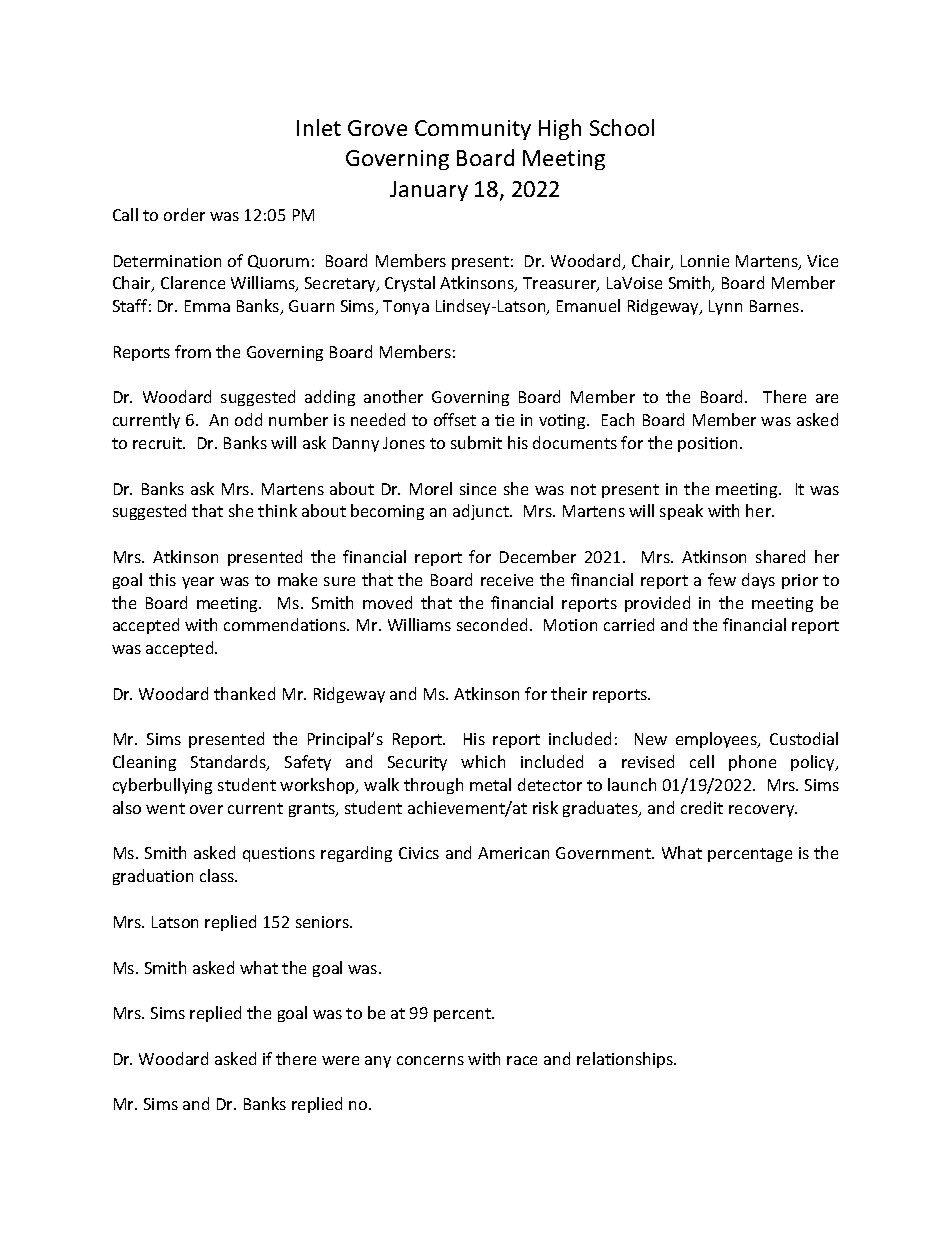 Image resolution: width=952 pixels, height=1233 pixels. Describe the element at coordinates (626, 1060) in the screenshot. I see `relationships` at that location.
